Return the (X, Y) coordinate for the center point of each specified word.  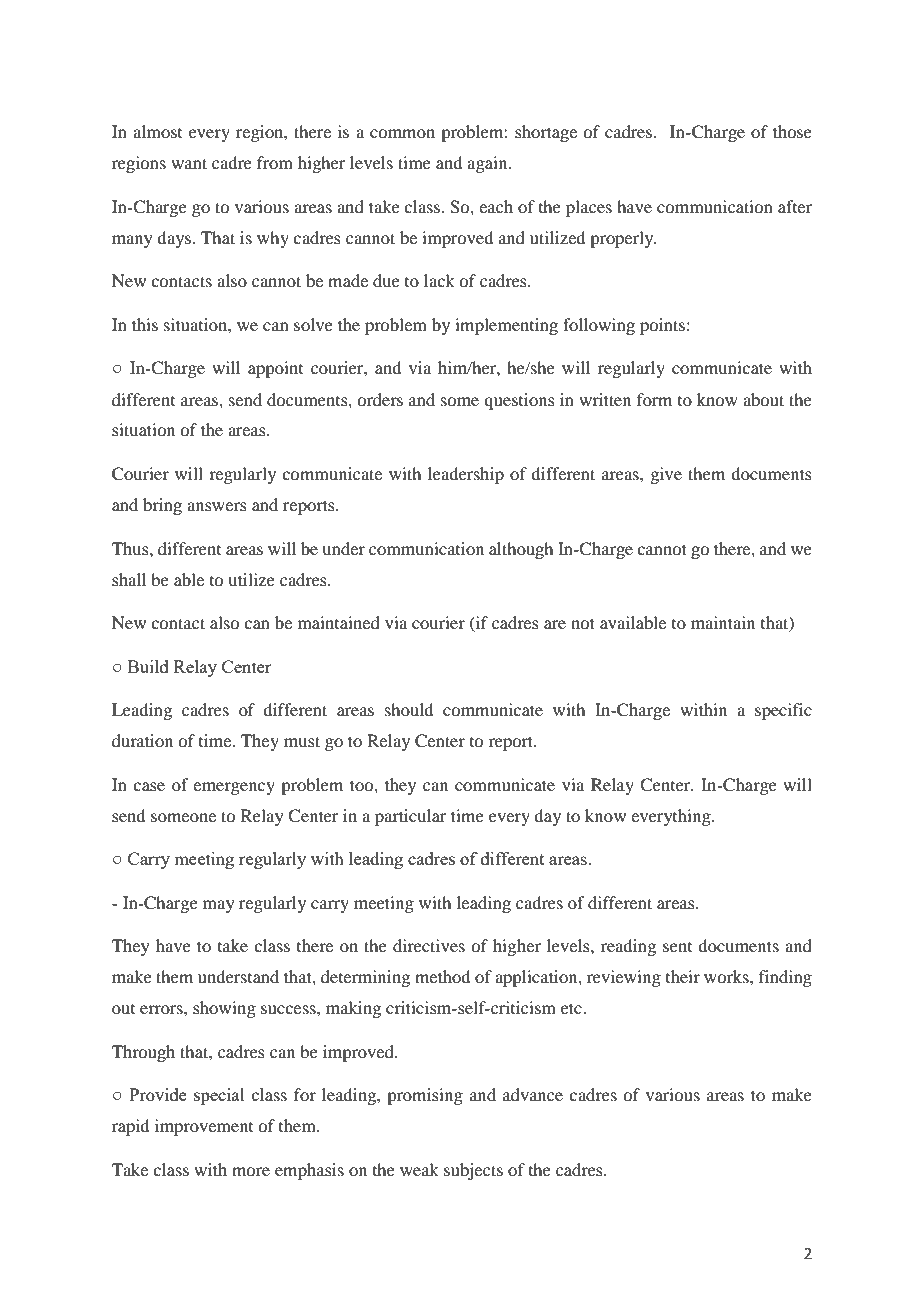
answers (217, 506)
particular (411, 817)
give (666, 475)
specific (783, 711)
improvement (204, 1127)
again (488, 164)
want (189, 163)
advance (533, 1094)
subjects (473, 1171)
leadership (466, 475)
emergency (234, 788)
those (792, 131)
